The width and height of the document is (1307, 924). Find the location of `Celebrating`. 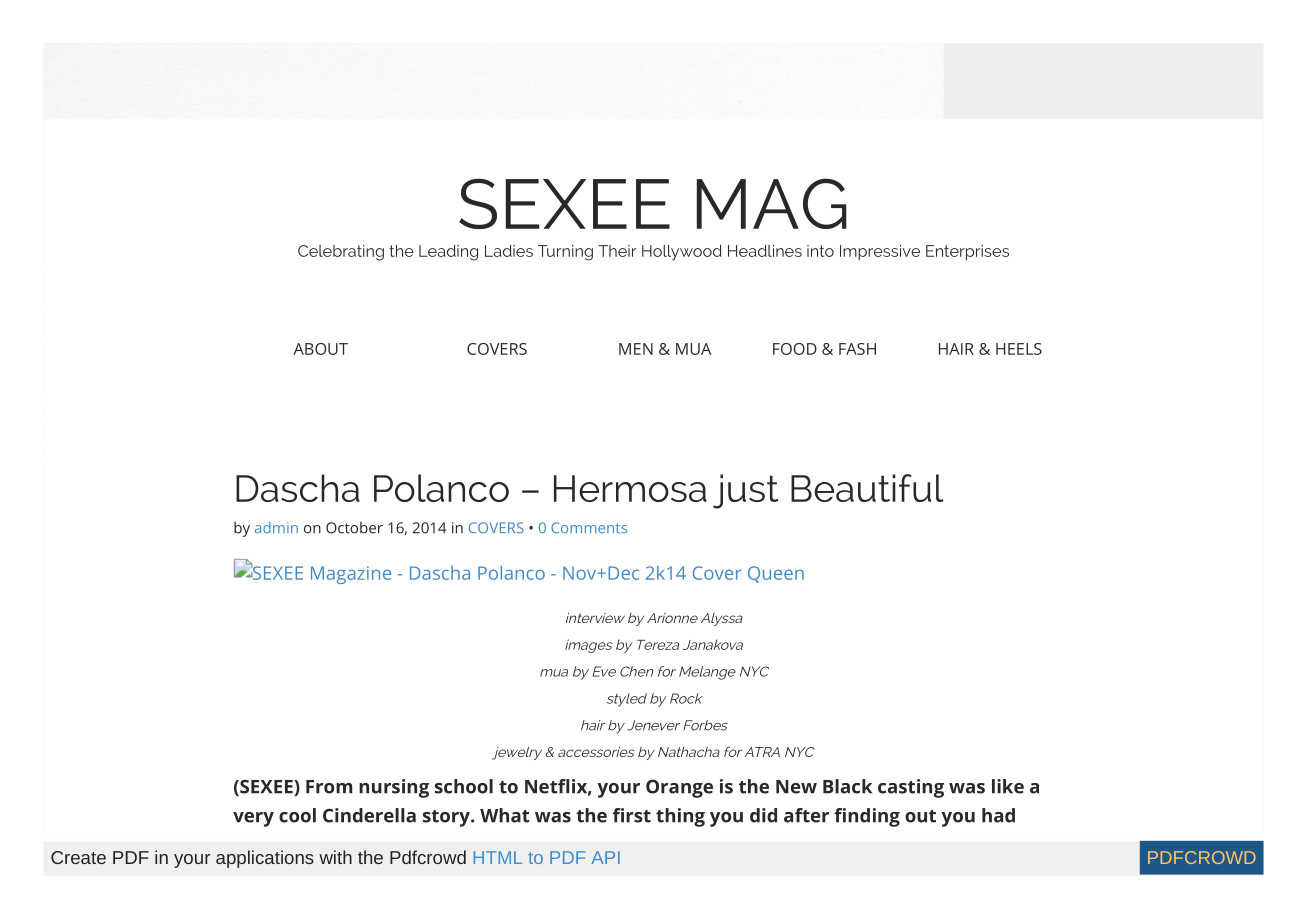

Celebrating is located at coordinates (341, 253).
